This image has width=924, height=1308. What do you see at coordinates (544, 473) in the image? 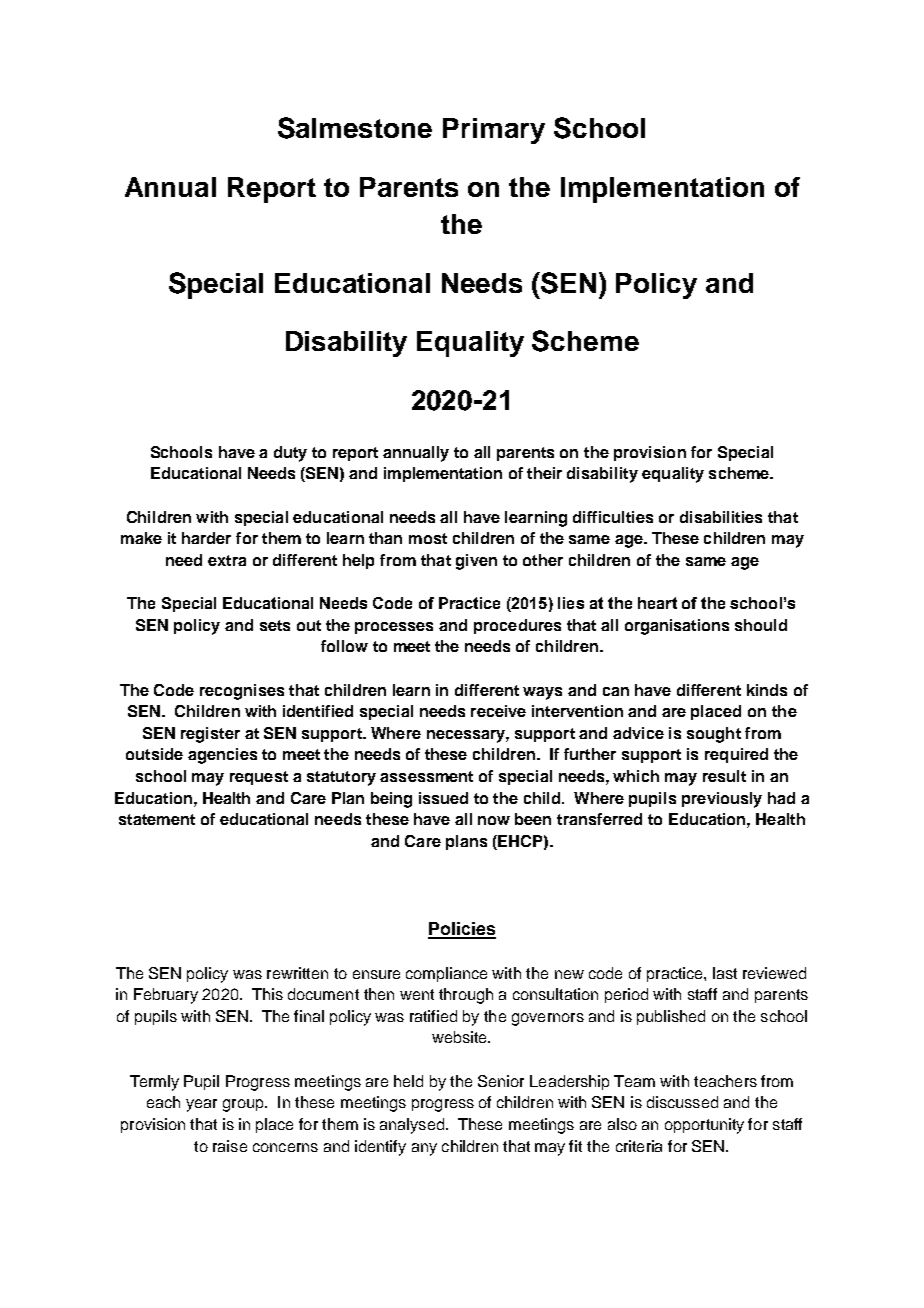
I see `their` at bounding box center [544, 473].
